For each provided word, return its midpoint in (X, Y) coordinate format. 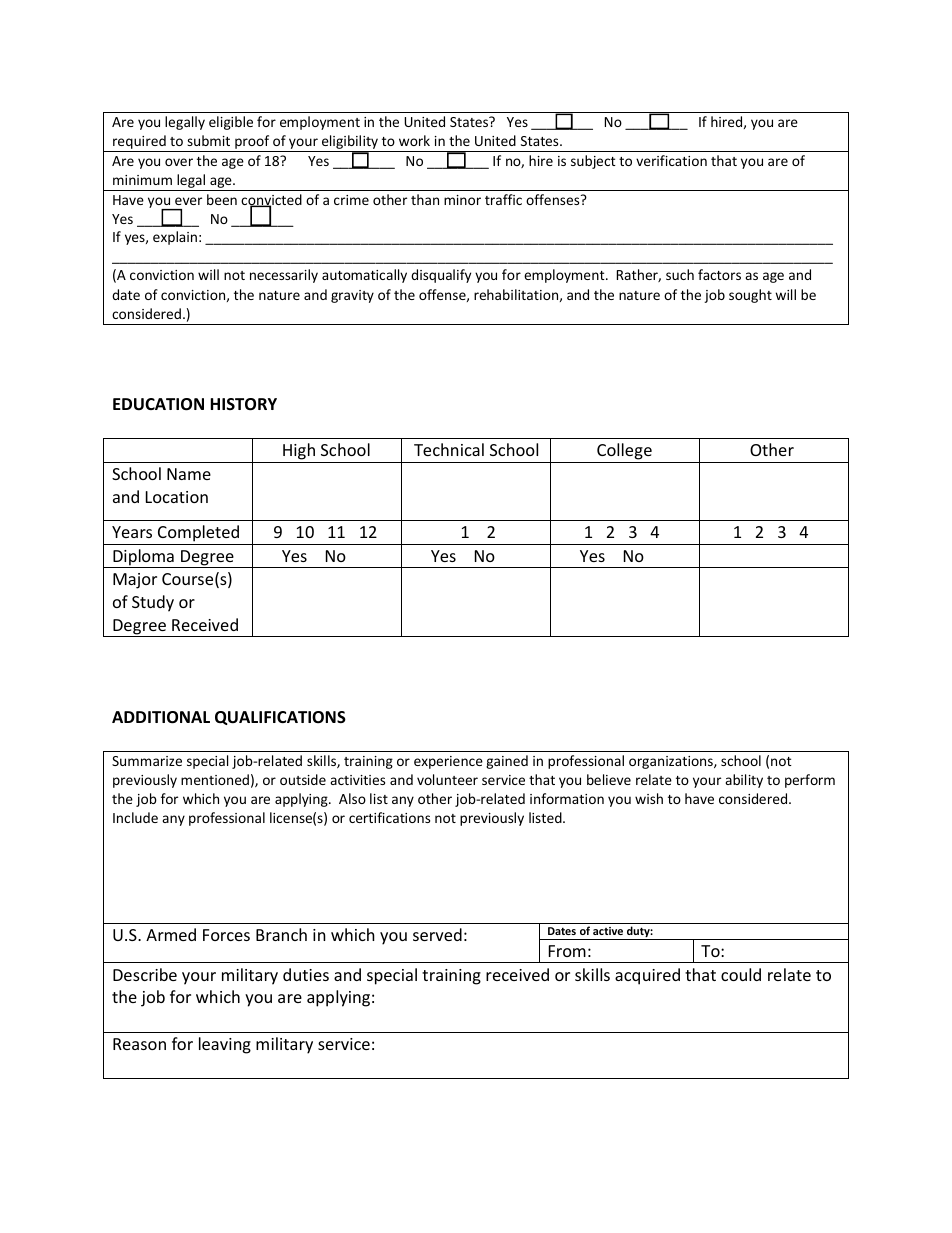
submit (208, 140)
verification (671, 160)
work (414, 140)
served (437, 934)
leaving (225, 1045)
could (741, 974)
